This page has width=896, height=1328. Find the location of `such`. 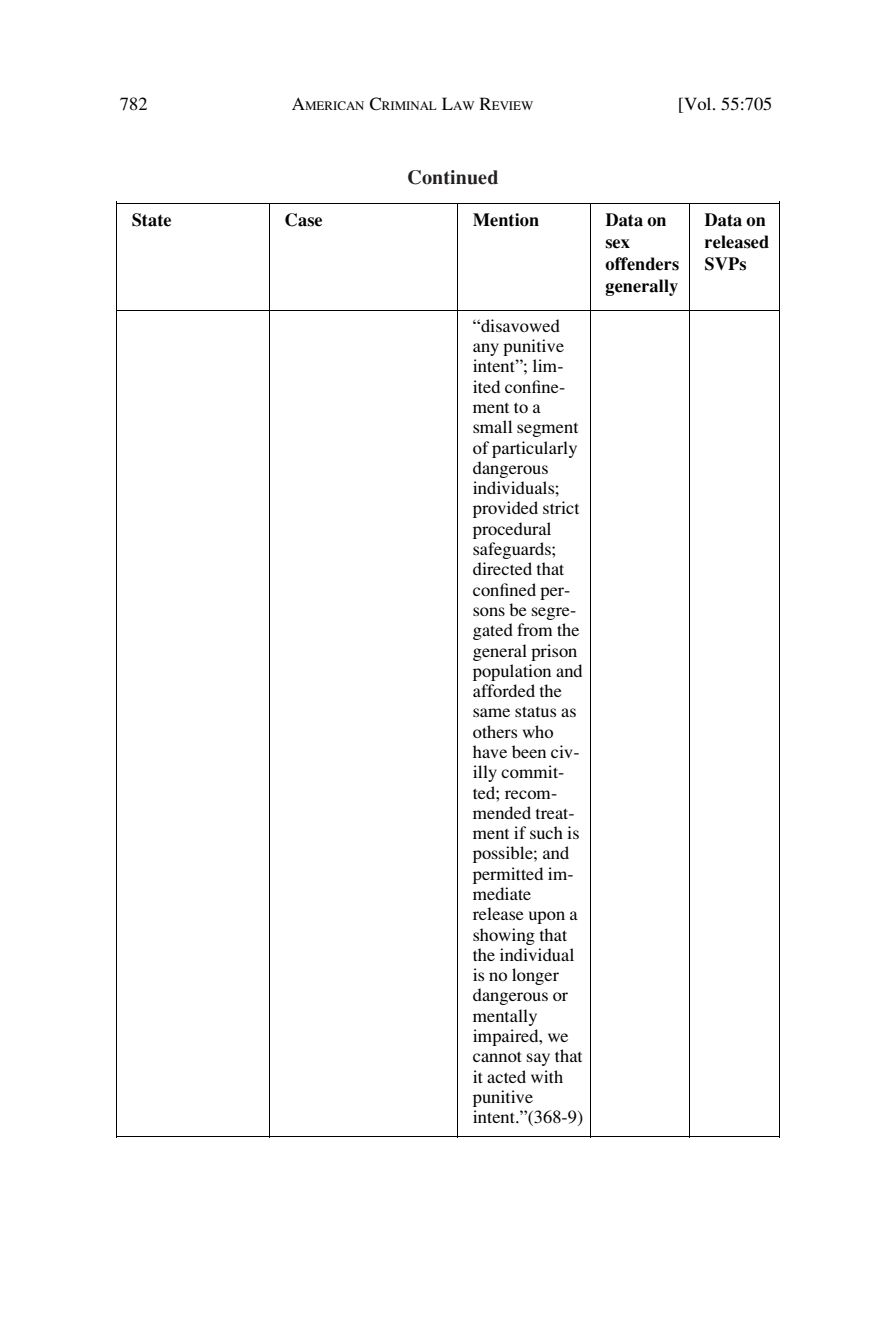

such is located at coordinates (546, 832).
